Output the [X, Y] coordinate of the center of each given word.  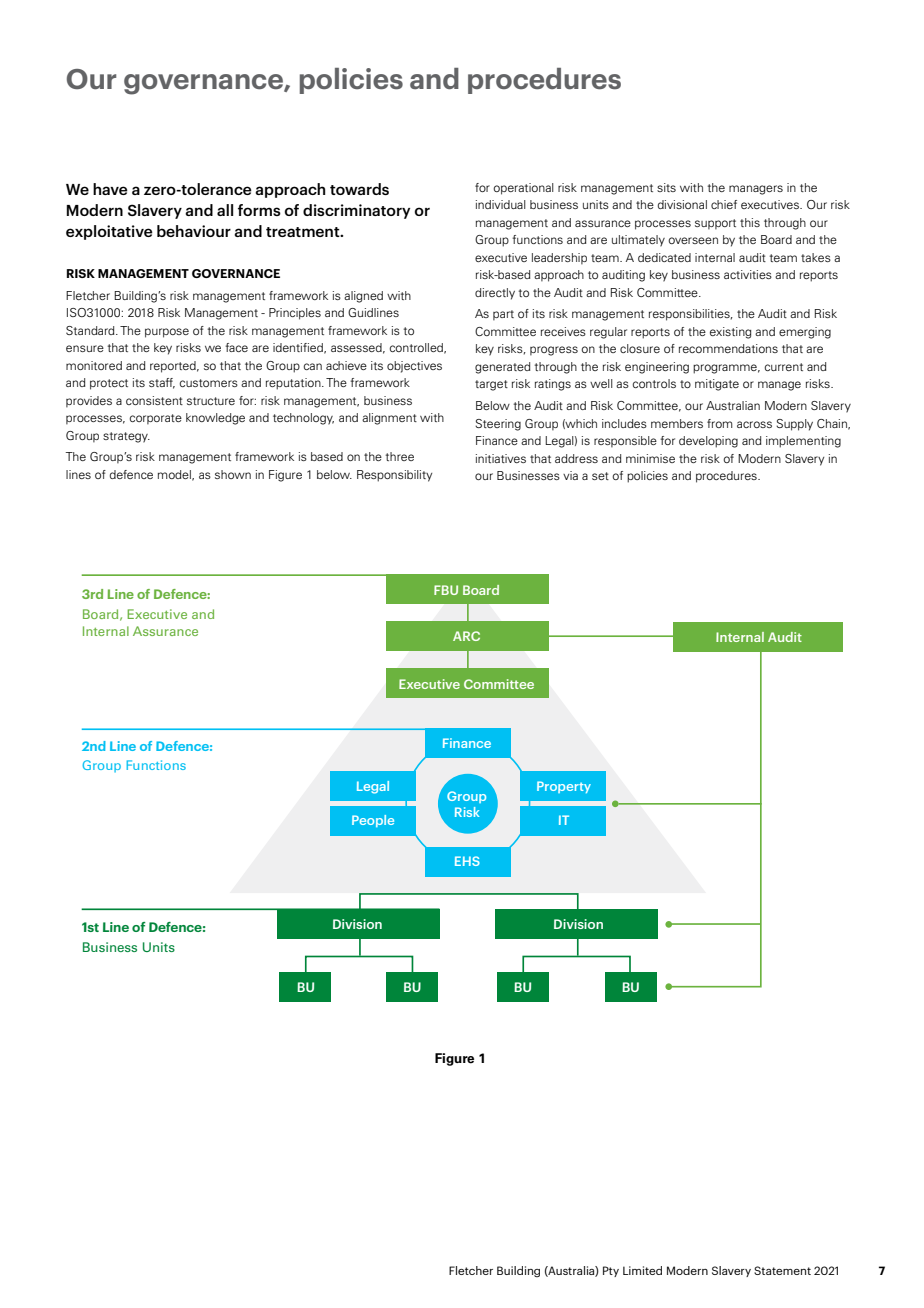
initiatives [501, 458]
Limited [642, 1270]
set [600, 476]
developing [708, 442]
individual [501, 204]
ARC [466, 636]
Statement [782, 1270]
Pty [611, 1271]
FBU [446, 590]
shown [233, 474]
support [715, 224]
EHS [467, 861]
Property [564, 787]
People [373, 821]
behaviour [194, 231]
